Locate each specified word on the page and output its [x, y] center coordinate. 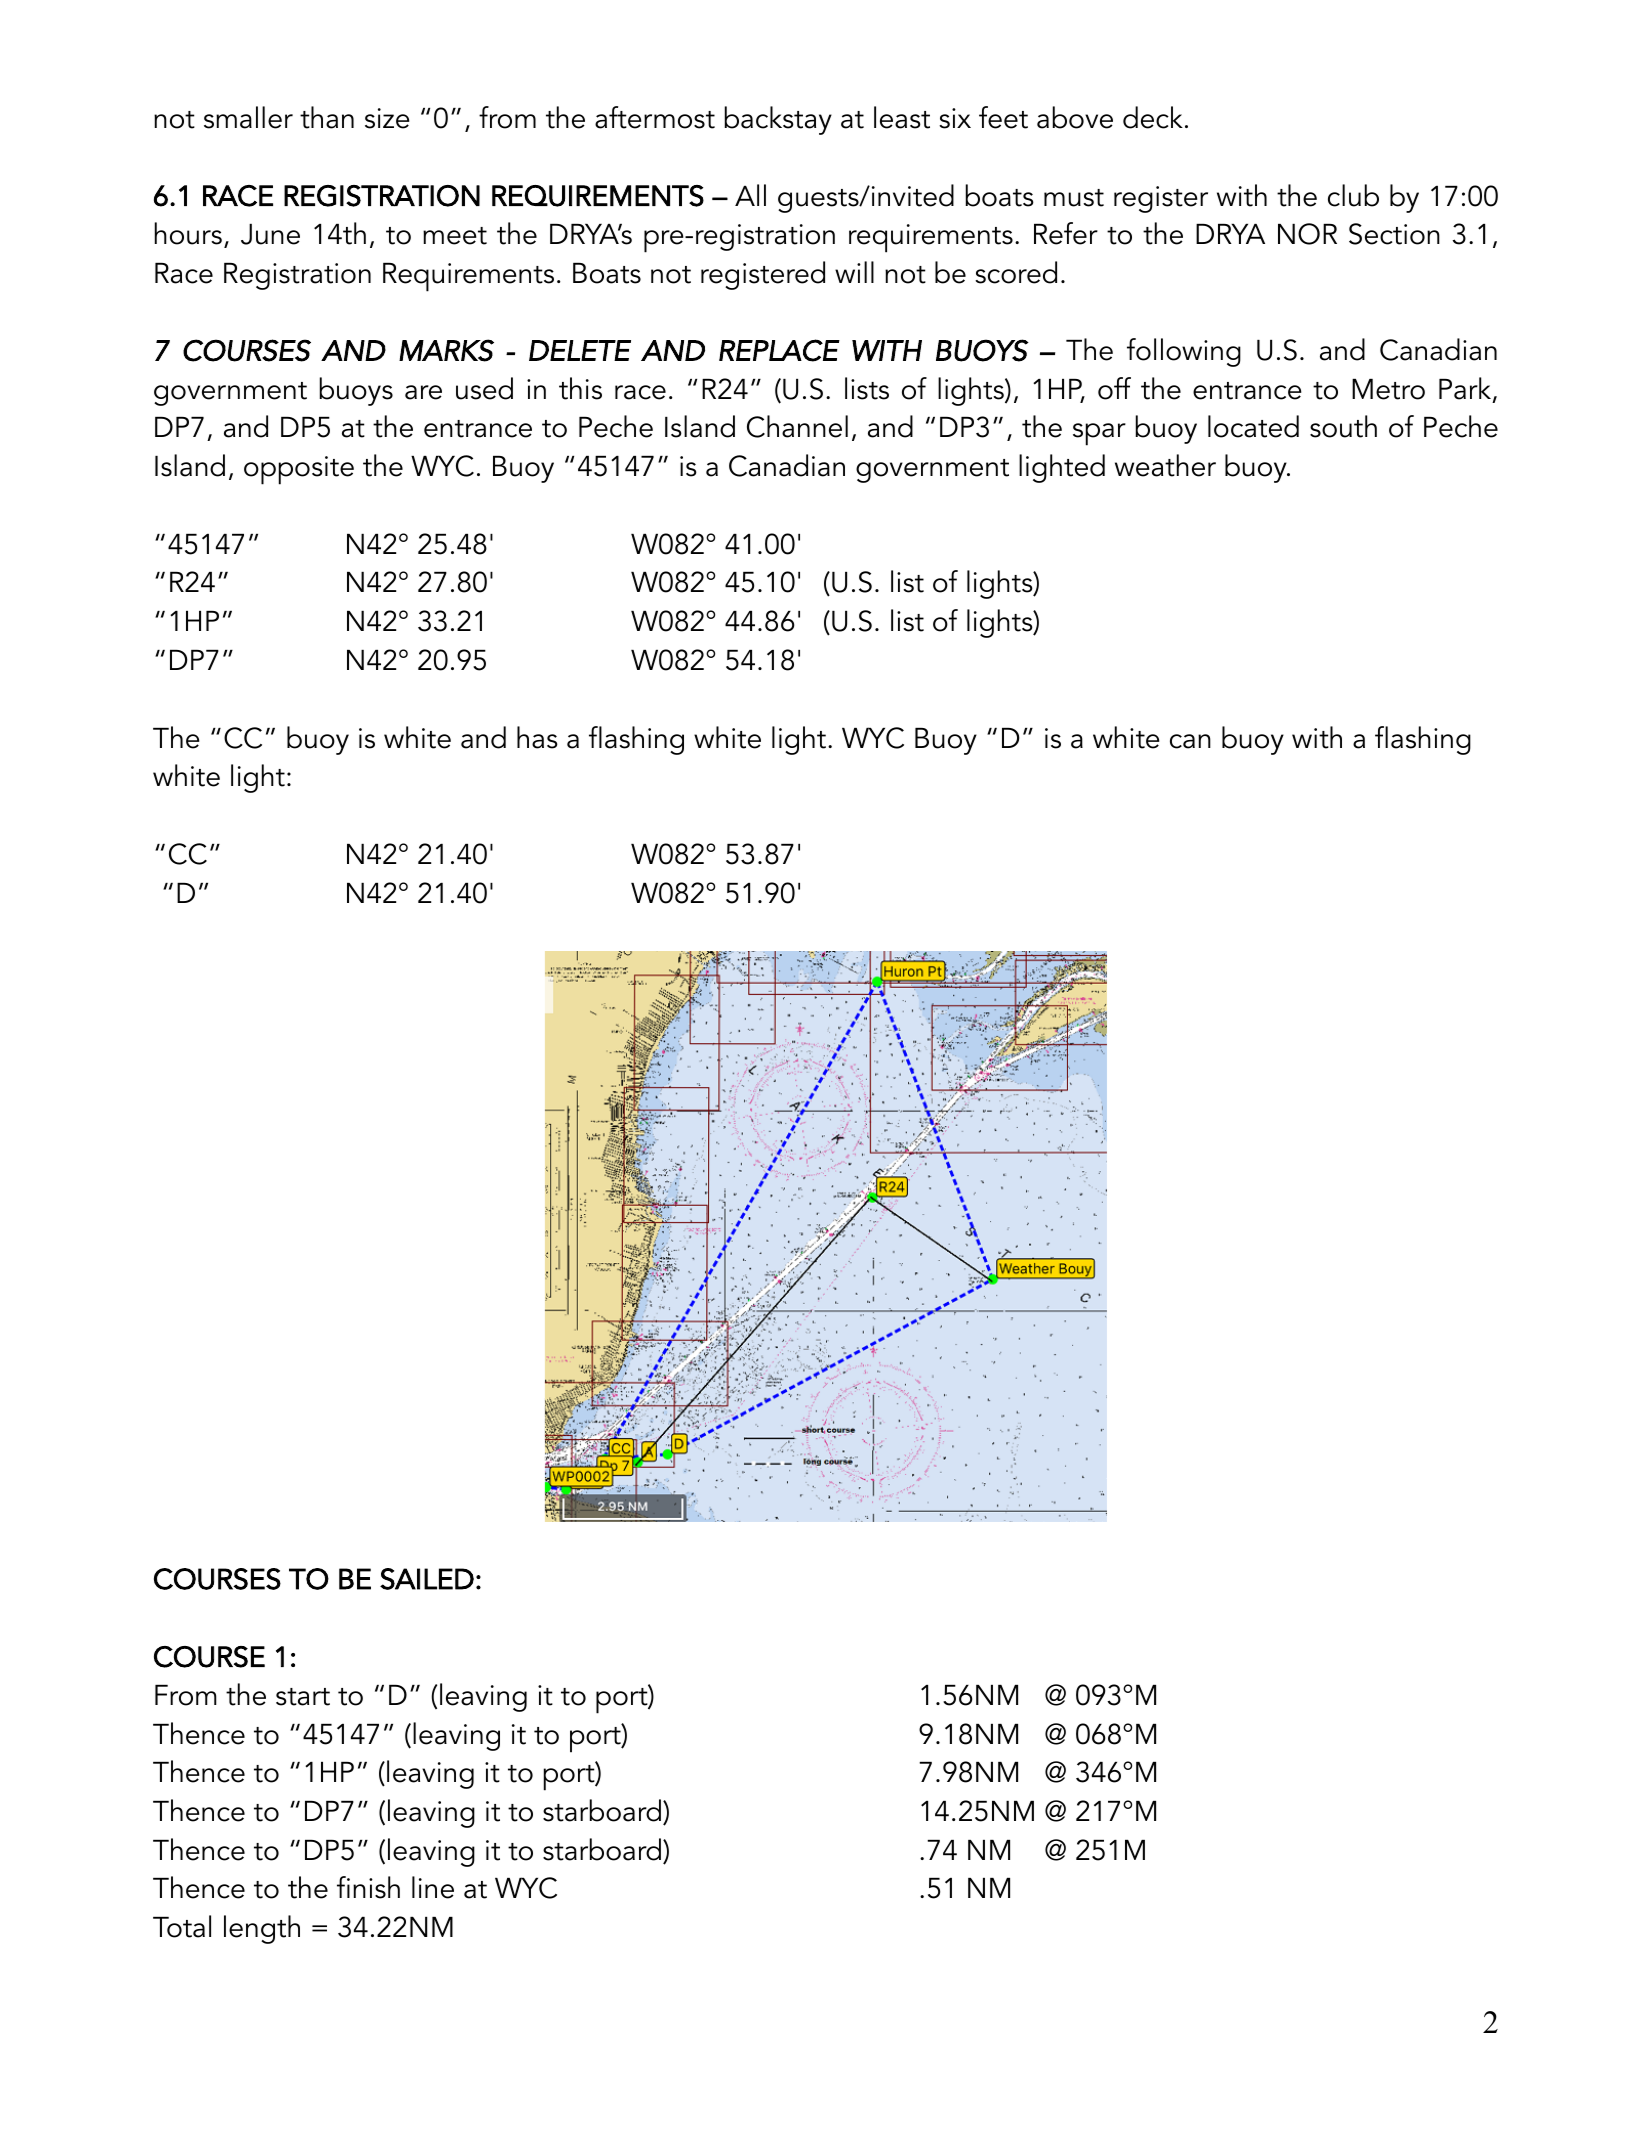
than [327, 117]
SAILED [427, 1579]
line [433, 1887]
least [902, 117]
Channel [797, 426]
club [1353, 195]
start [303, 1697]
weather [1165, 465]
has [537, 737]
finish [368, 1887]
